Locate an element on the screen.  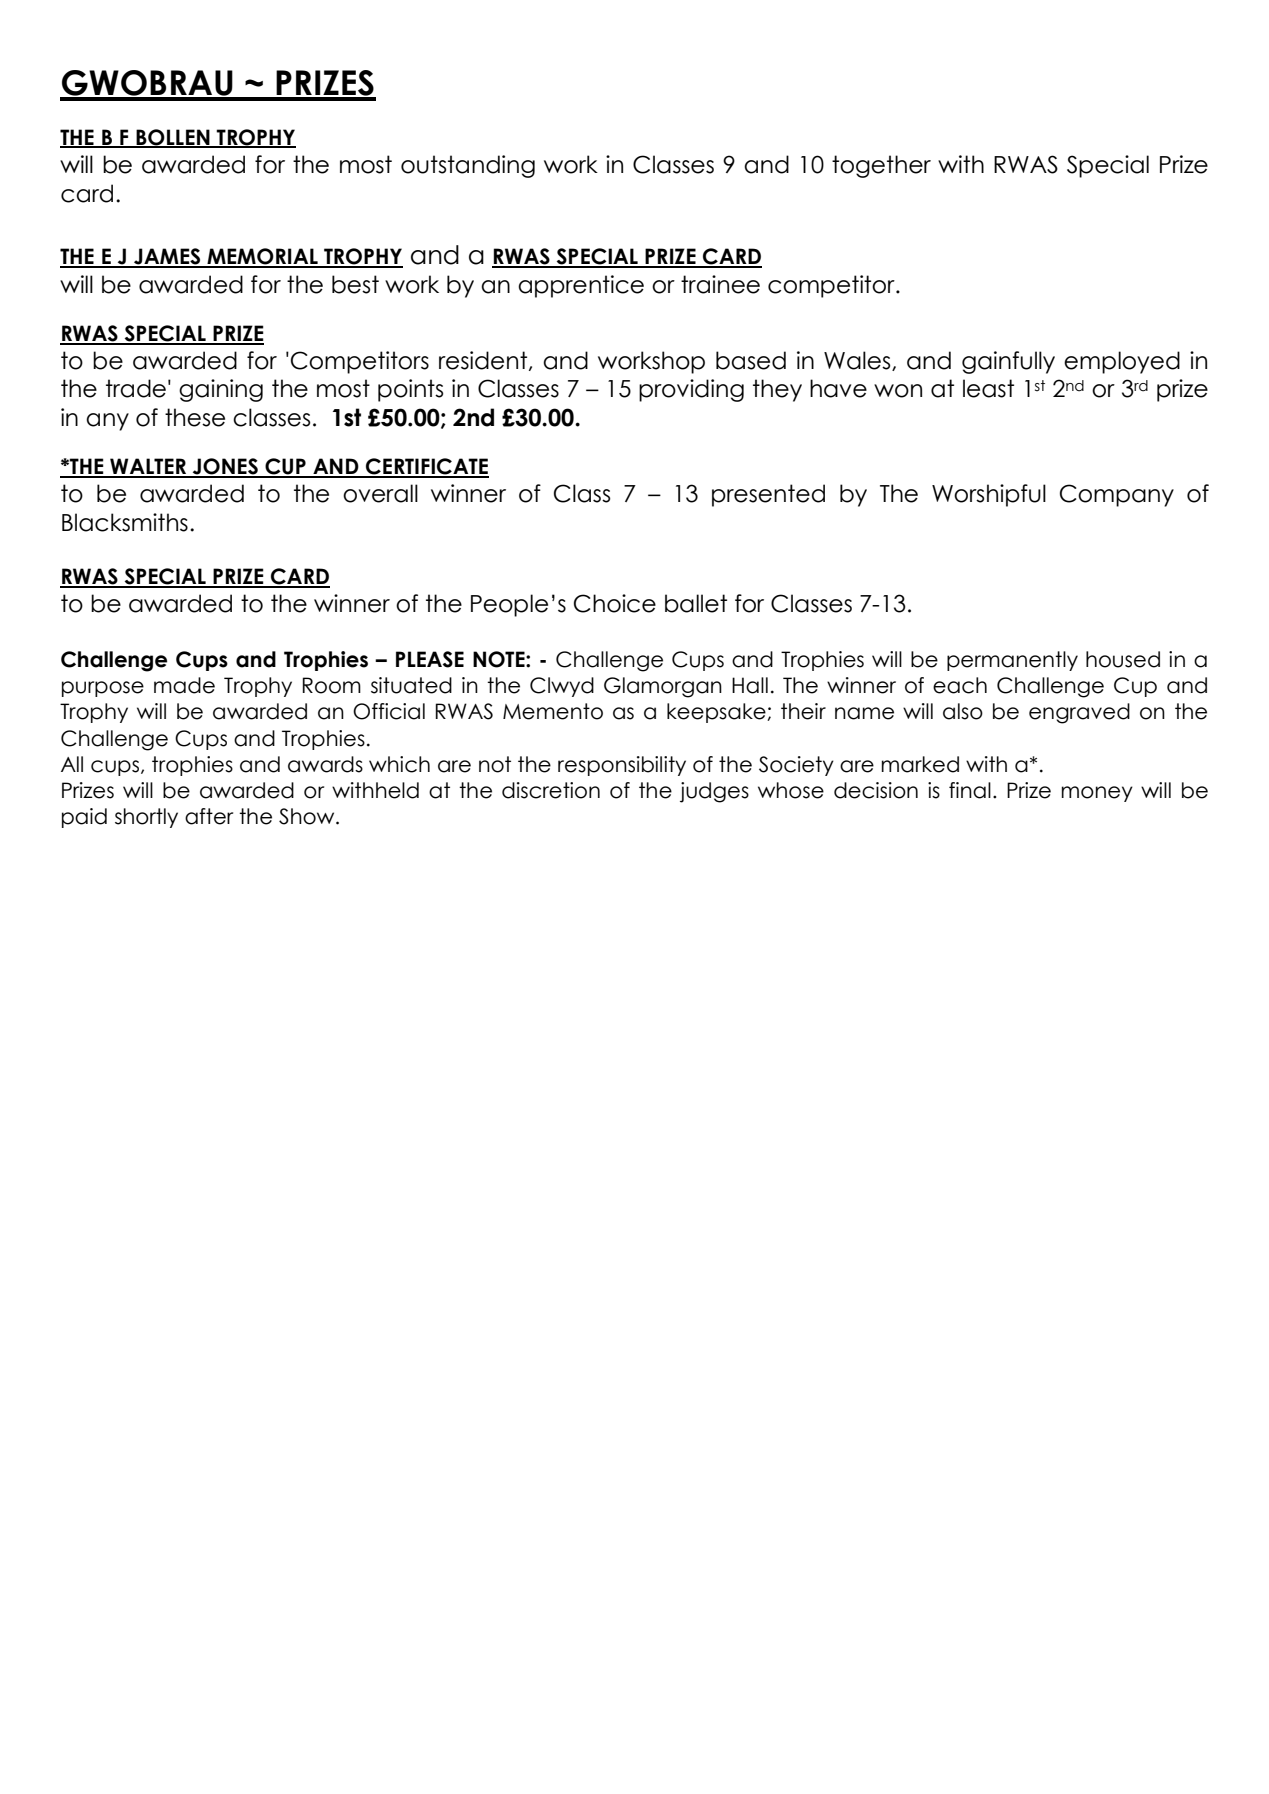
JAMES is located at coordinates (167, 257).
